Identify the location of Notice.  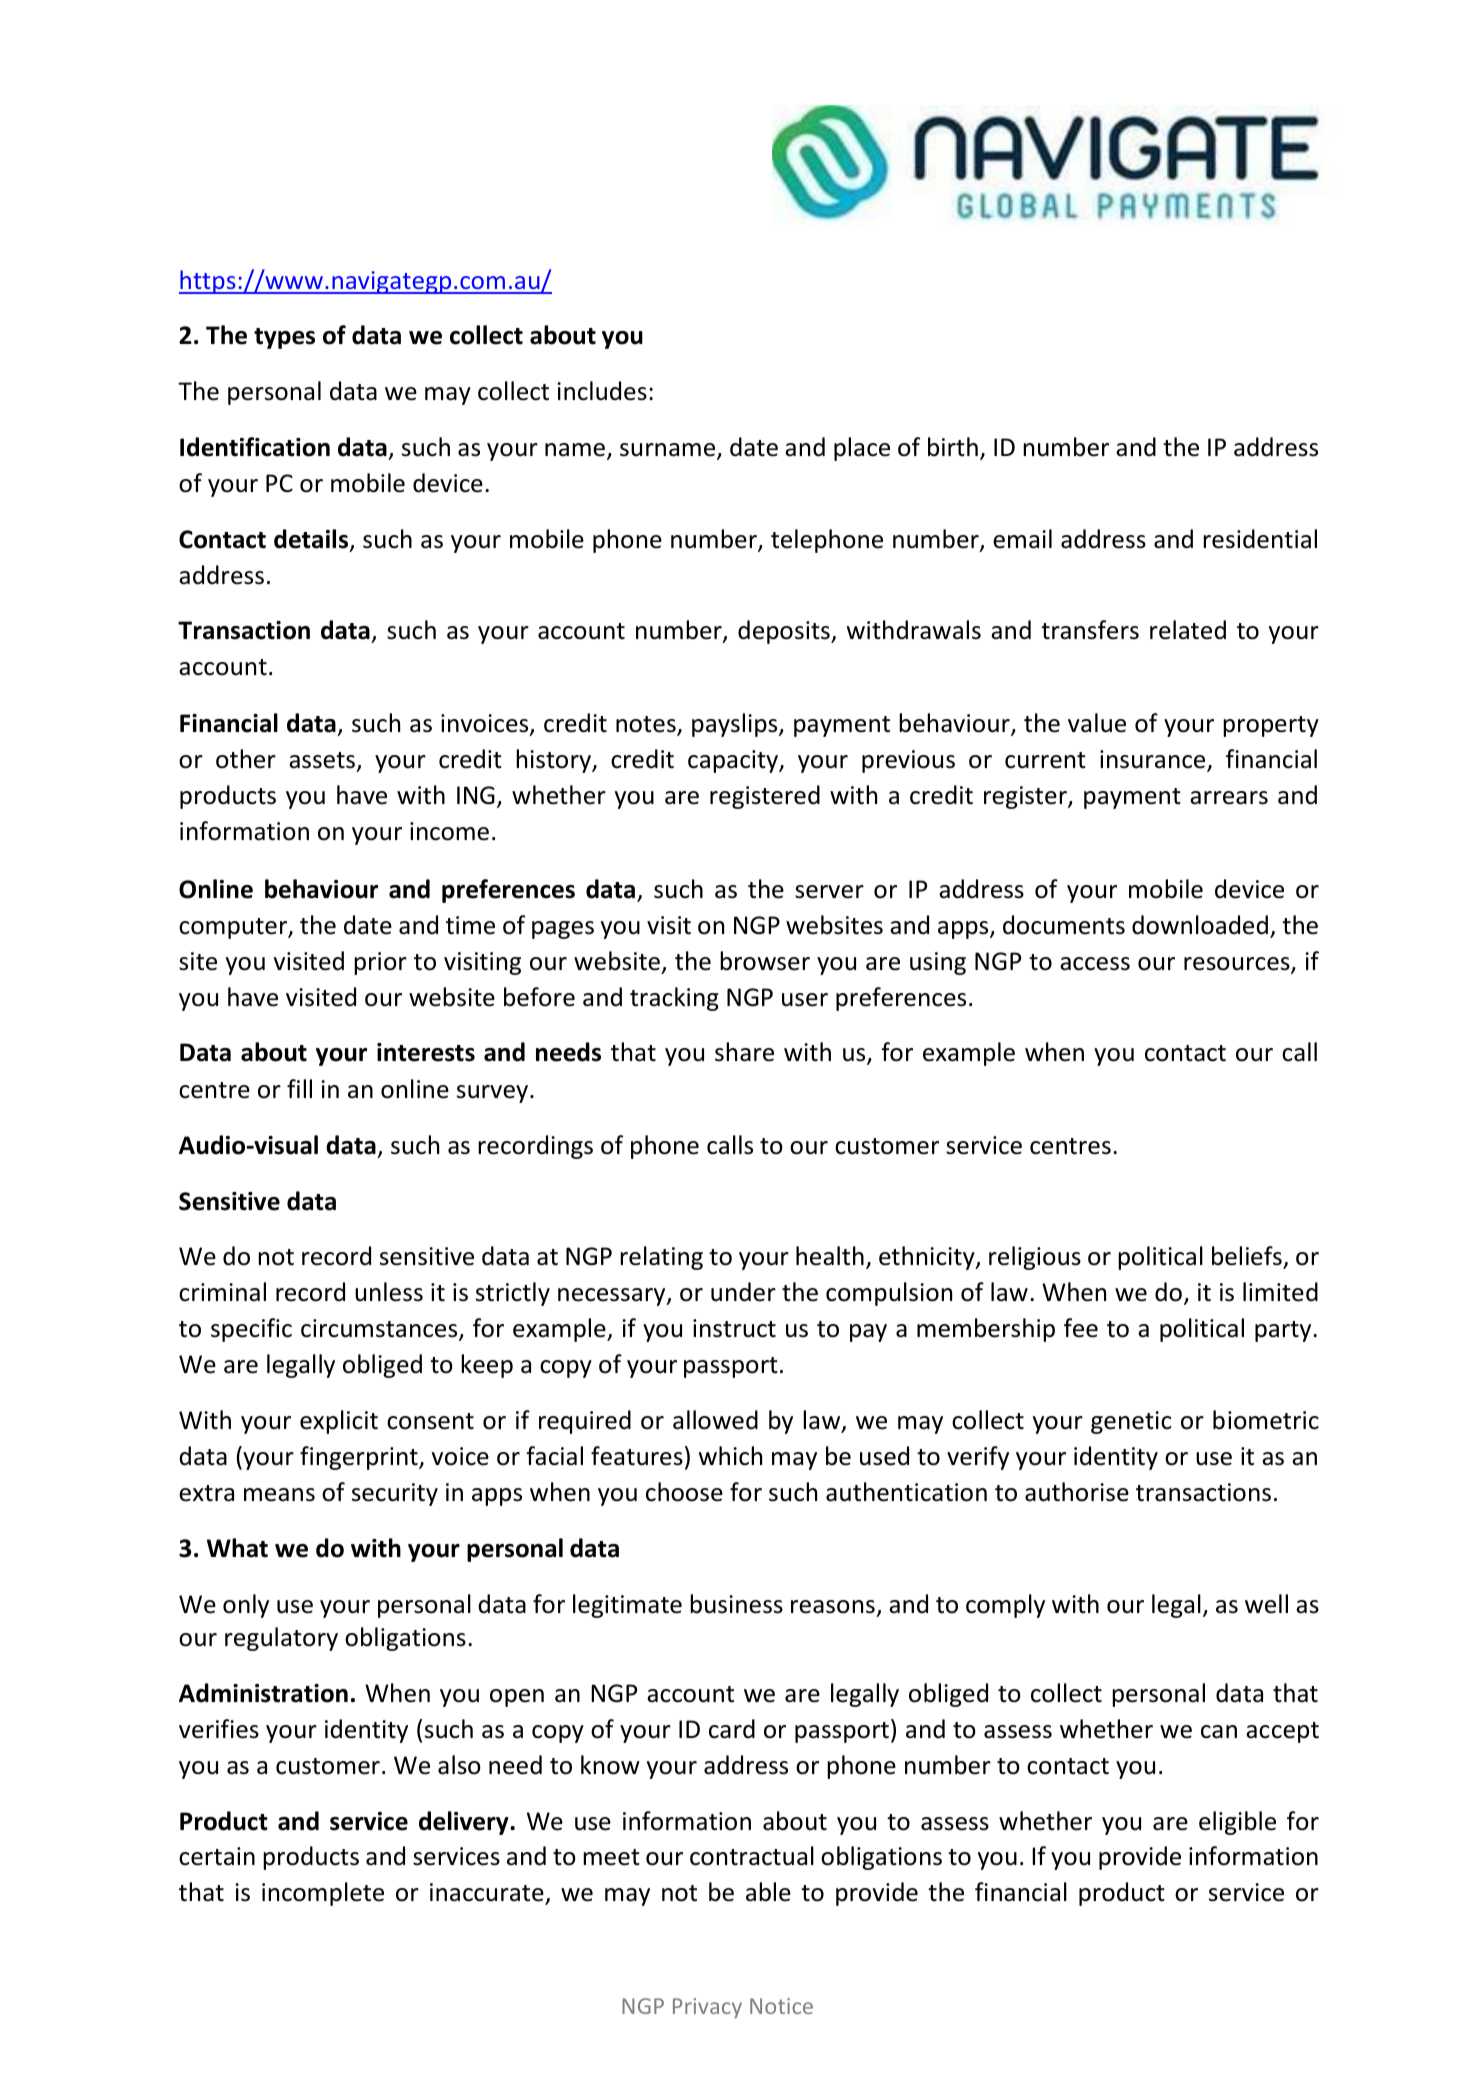
(781, 2006).
